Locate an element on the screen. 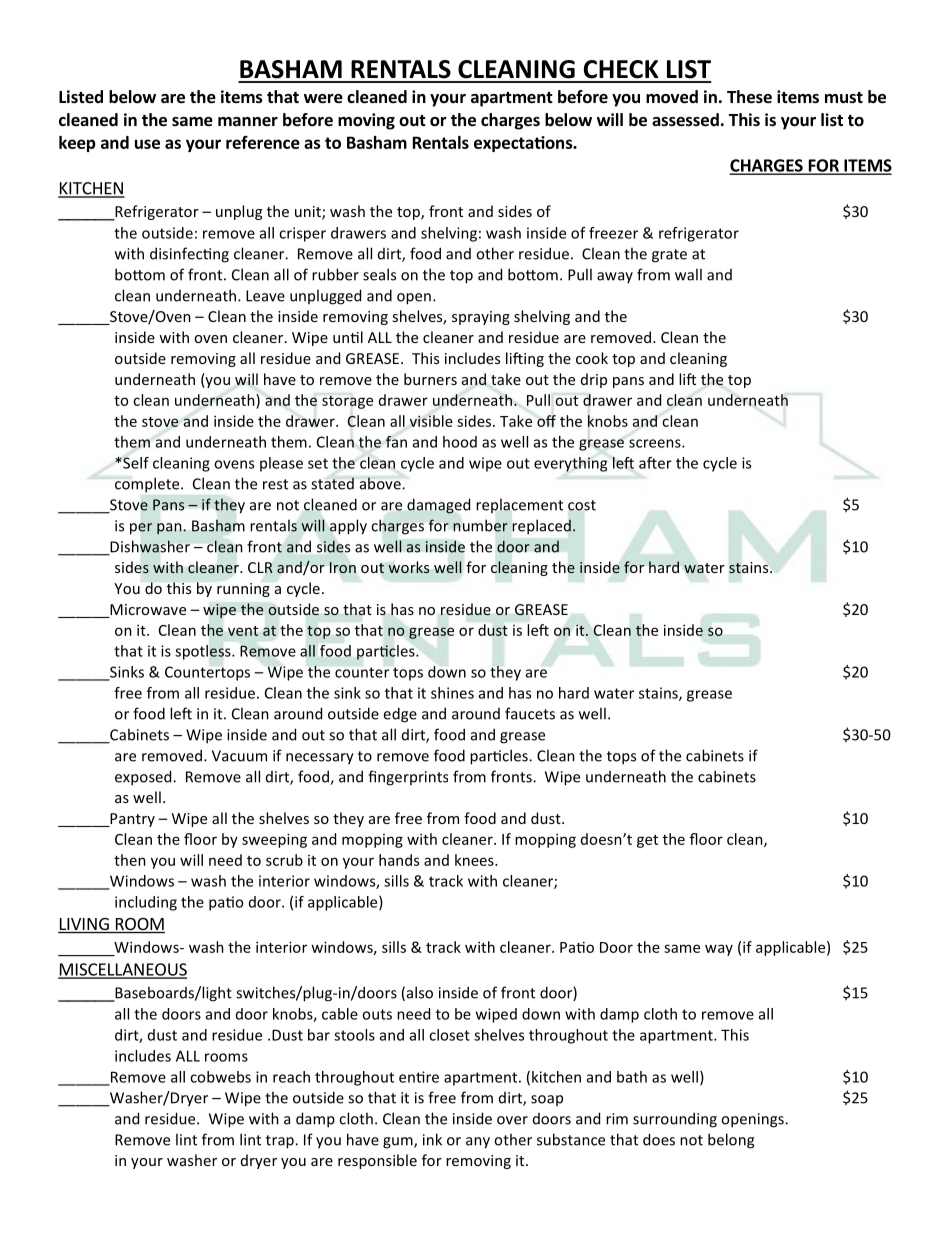 This screenshot has height=1233, width=952. use is located at coordinates (147, 144).
